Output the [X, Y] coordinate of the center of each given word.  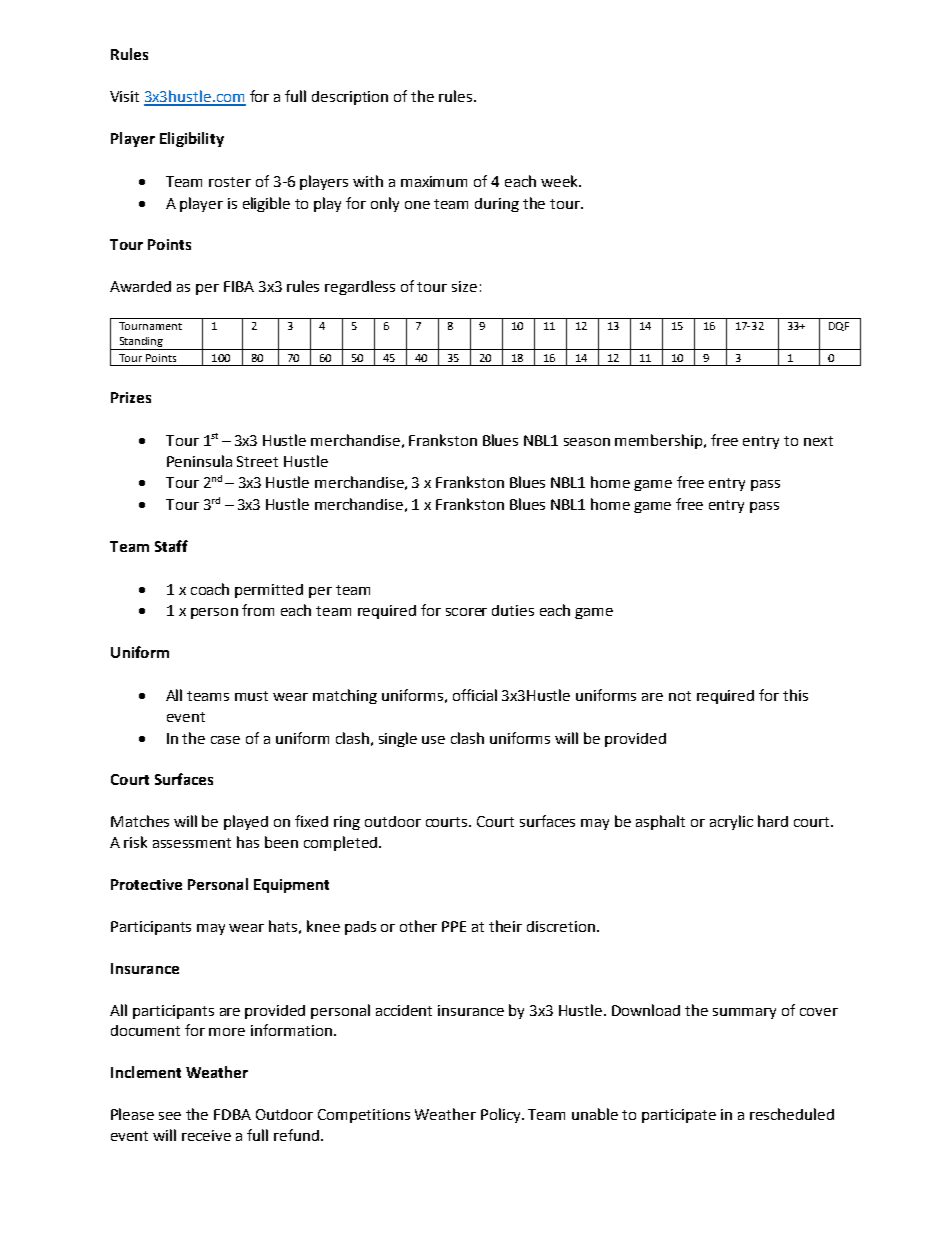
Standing [141, 343]
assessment [192, 843]
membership [660, 441]
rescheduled [792, 1114]
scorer [466, 612]
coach [210, 589]
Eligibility [192, 139]
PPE [454, 926]
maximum [434, 181]
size [464, 286]
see [170, 1116]
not [680, 696]
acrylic [731, 822]
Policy [502, 1115]
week [560, 181]
